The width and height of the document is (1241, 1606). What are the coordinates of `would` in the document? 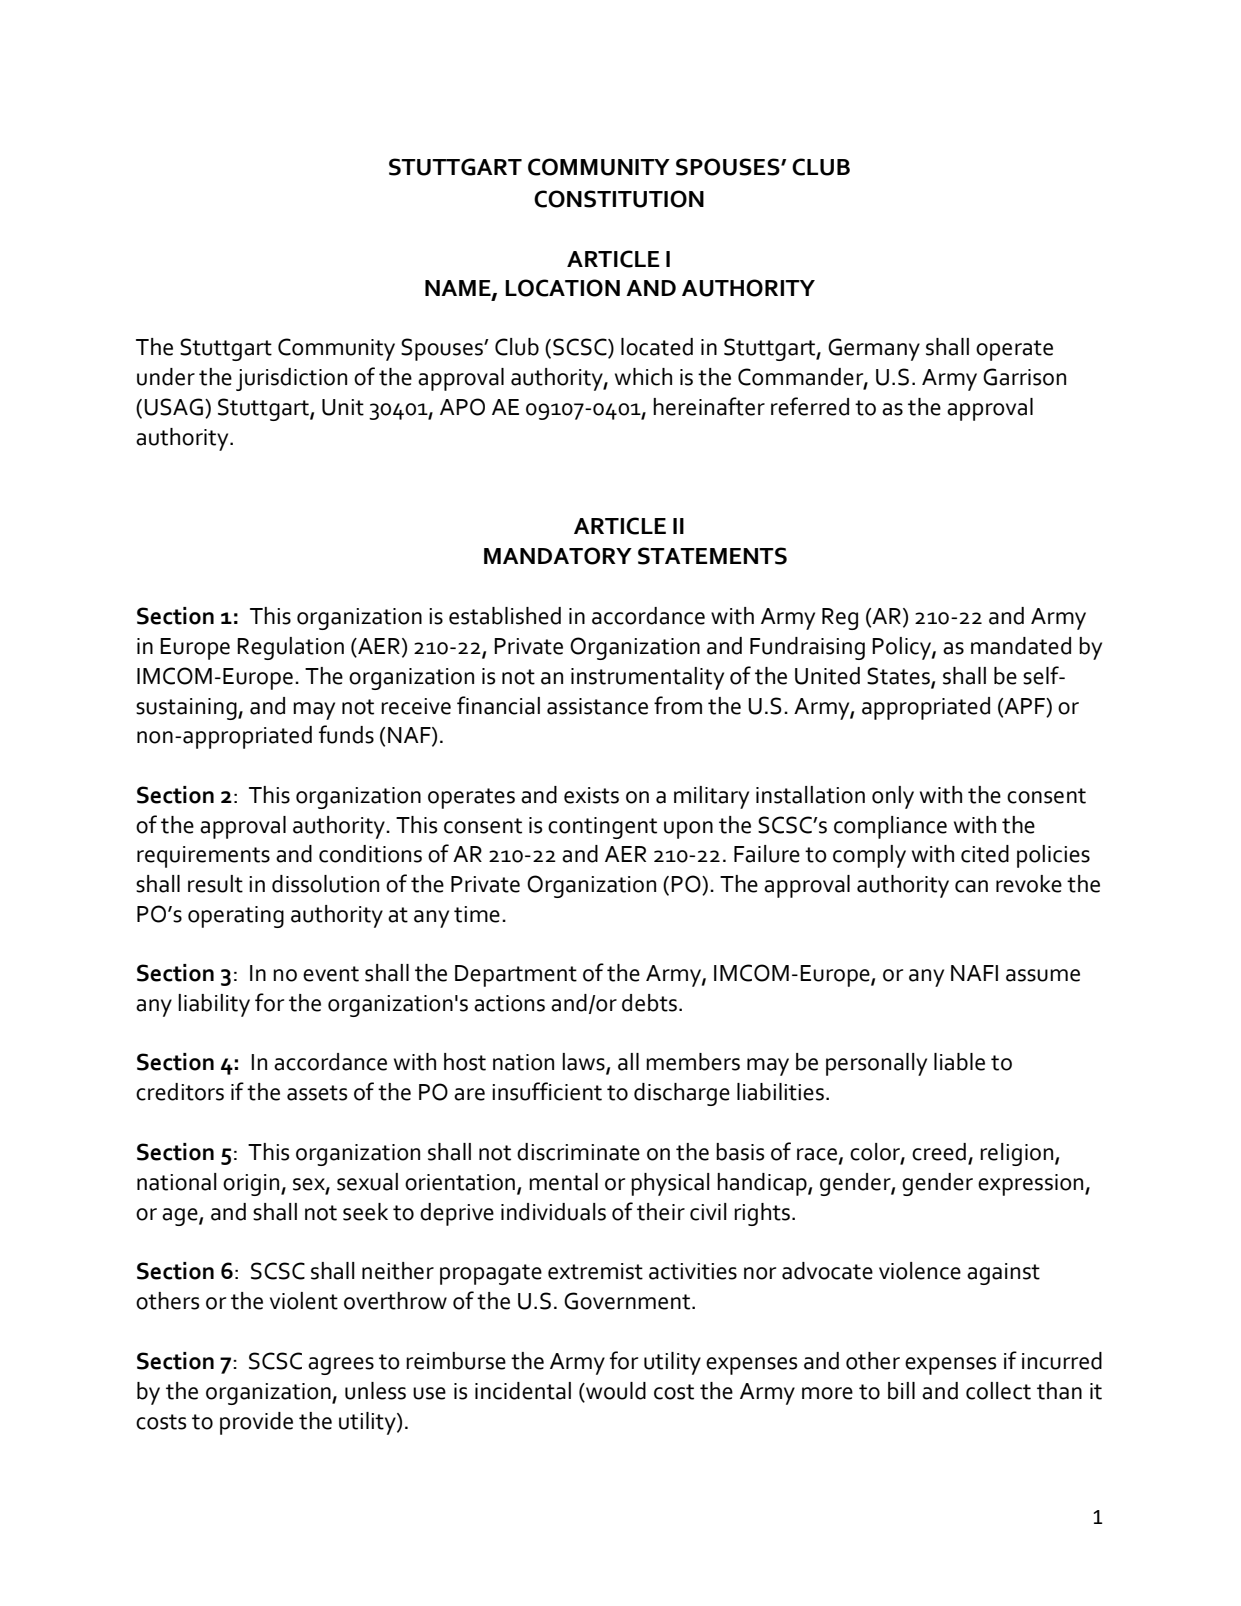 It's located at (615, 1392).
